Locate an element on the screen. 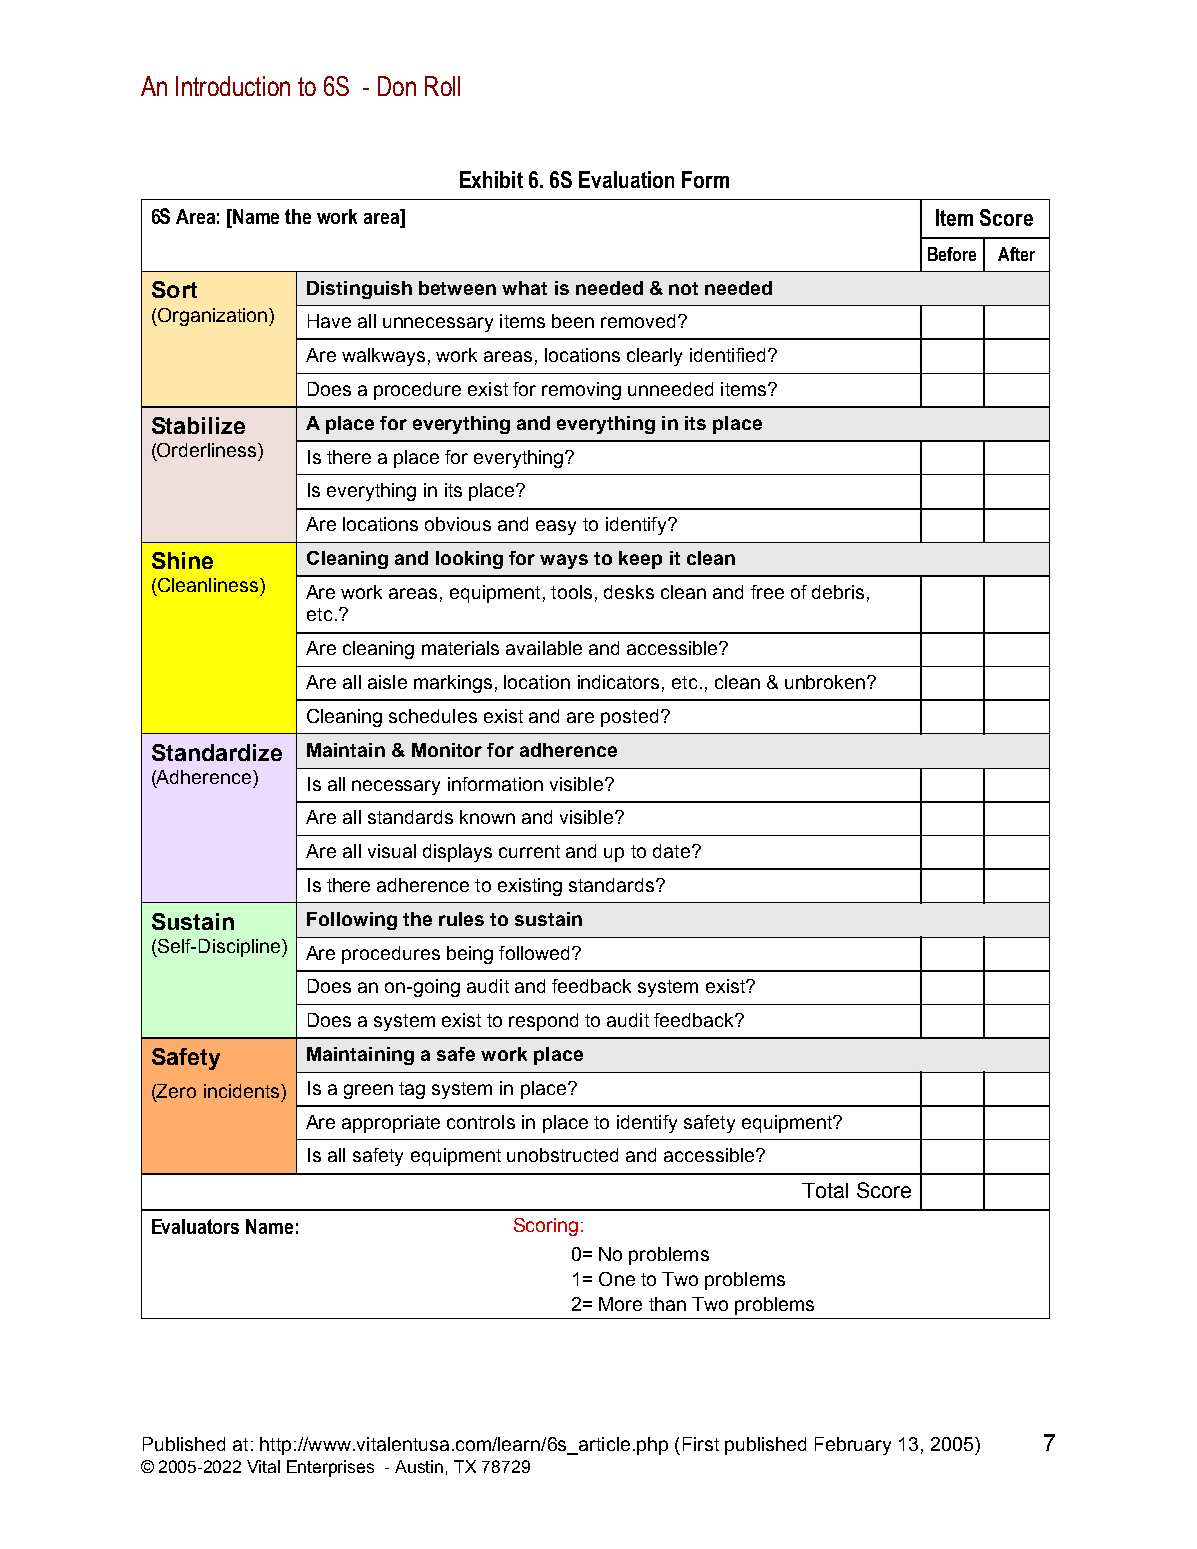  respond is located at coordinates (543, 1022).
